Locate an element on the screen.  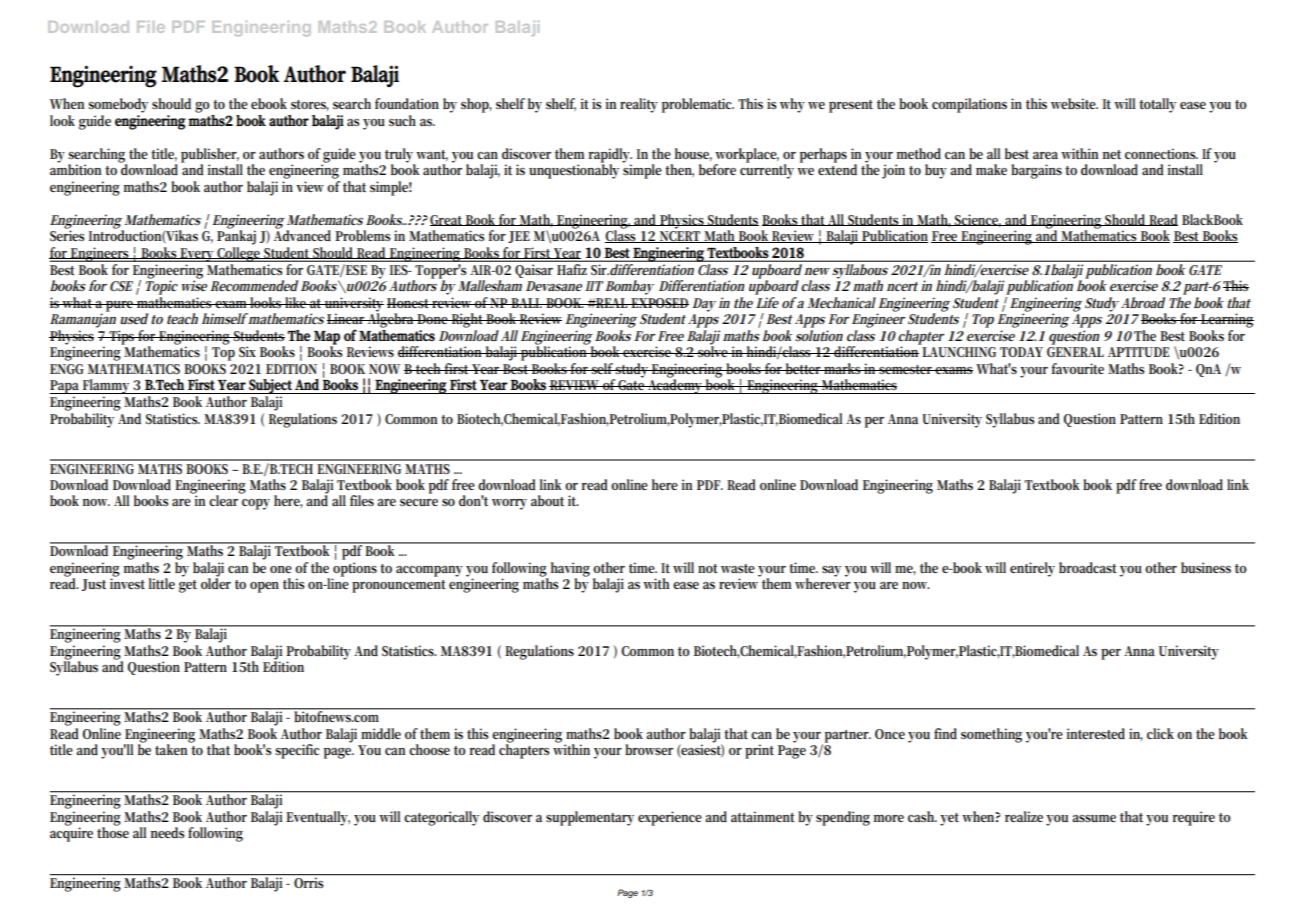
website is located at coordinates (1074, 103).
